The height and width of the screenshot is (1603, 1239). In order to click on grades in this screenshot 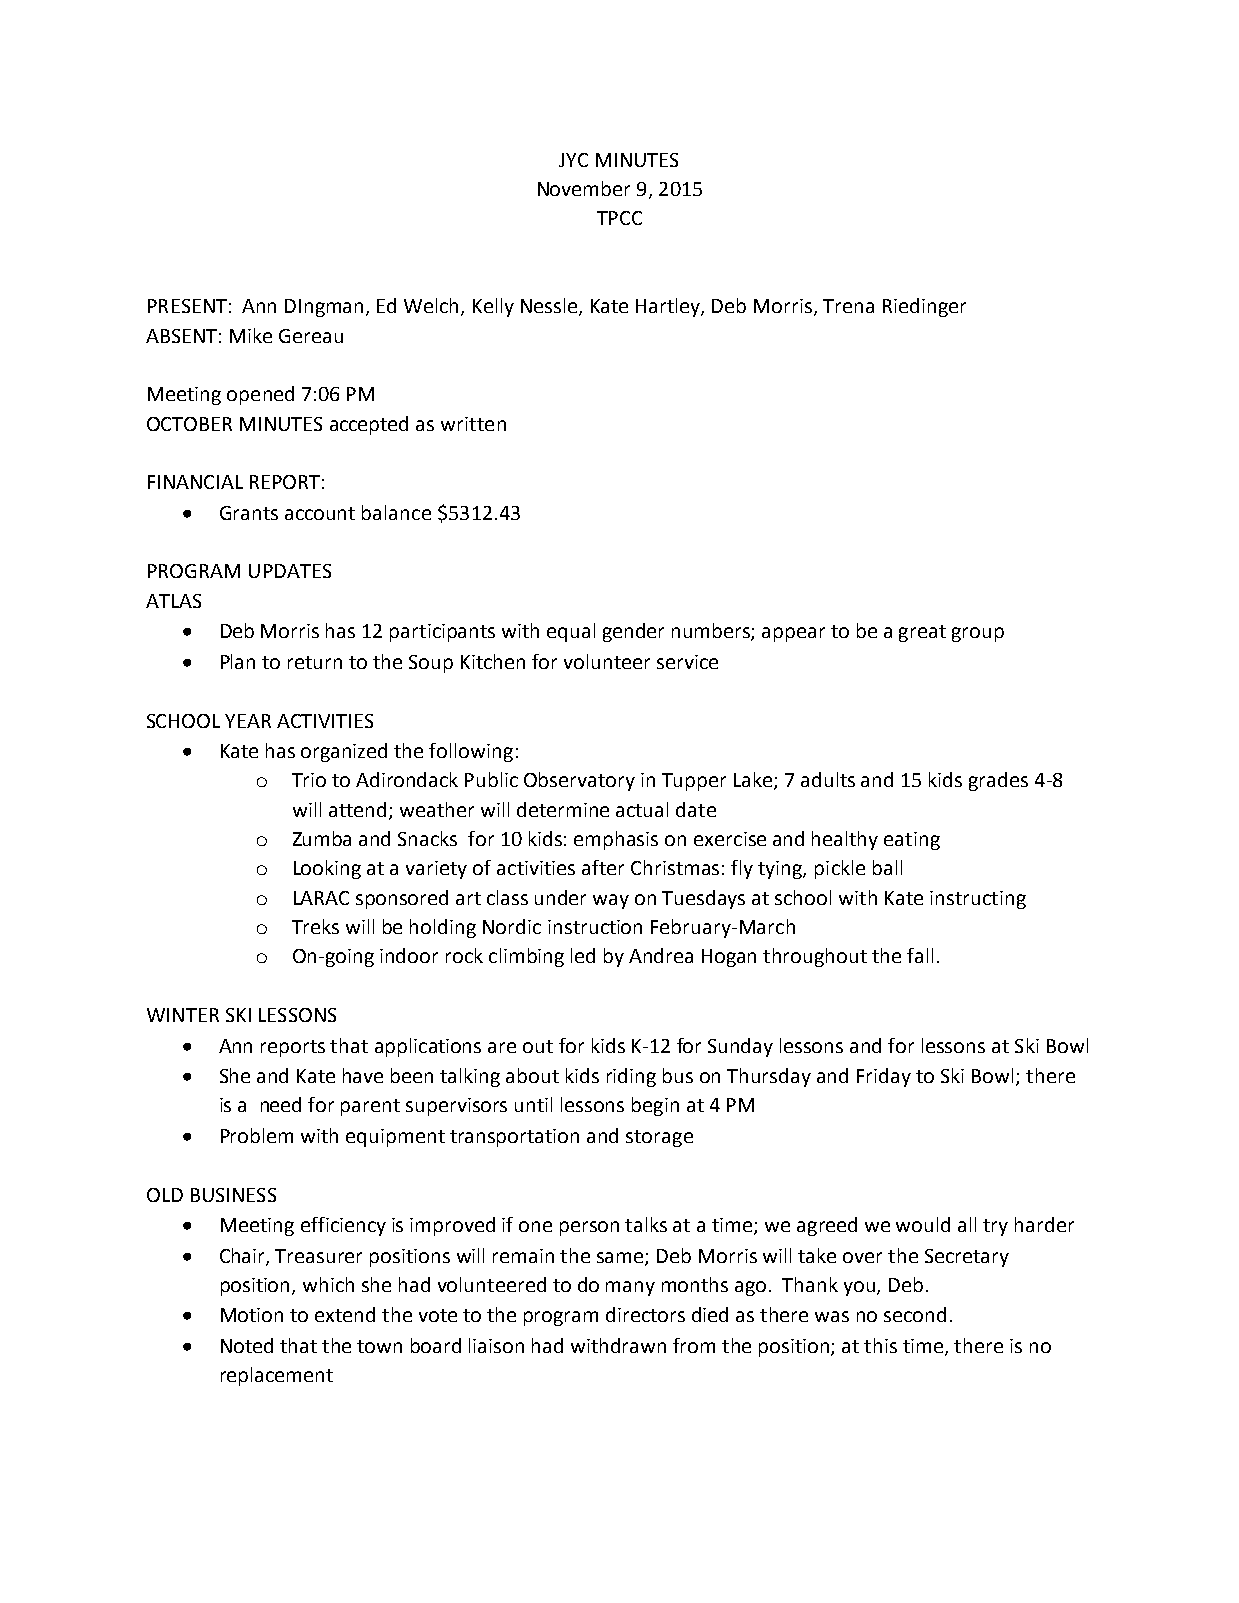, I will do `click(998, 781)`.
